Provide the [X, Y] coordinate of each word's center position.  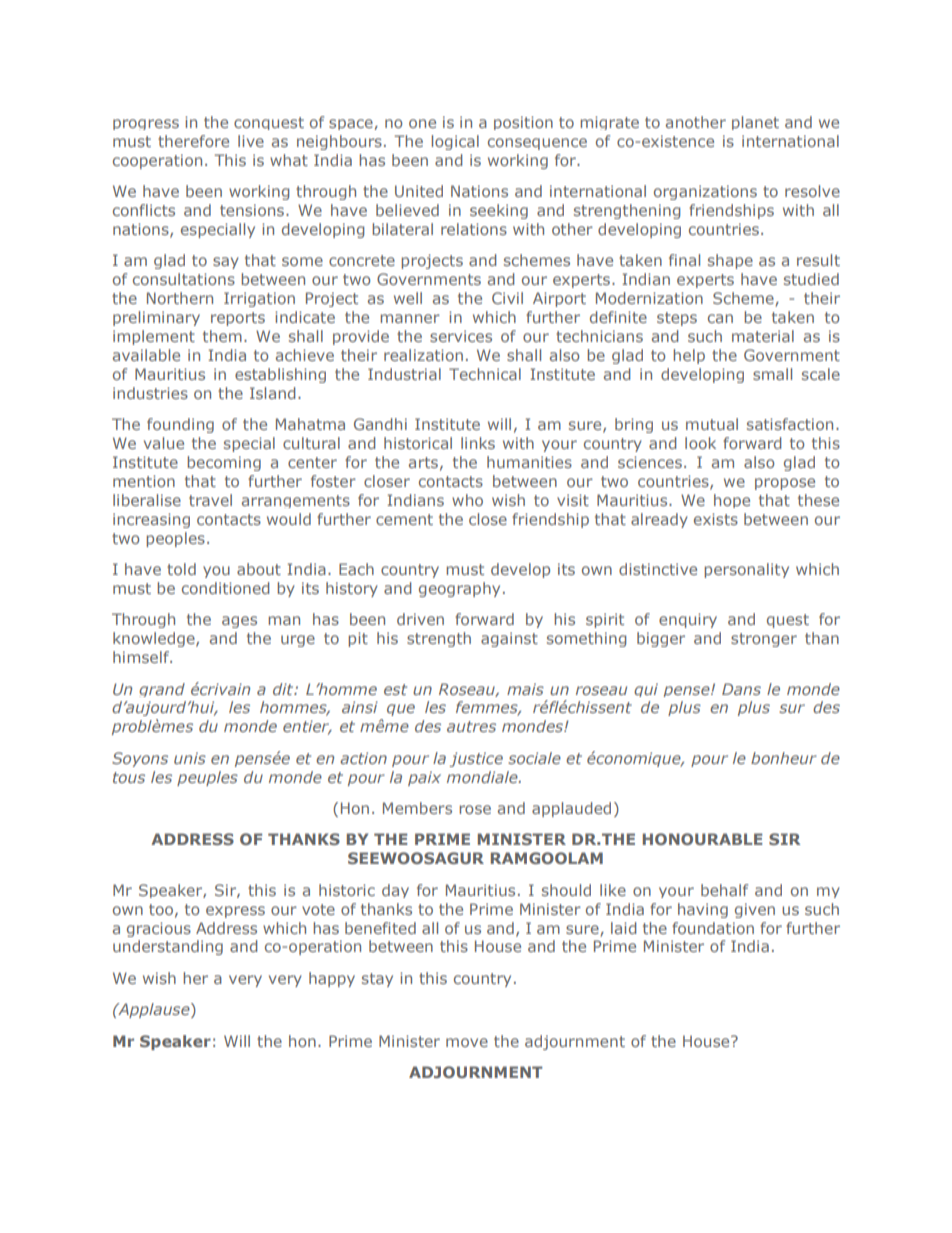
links [478, 443]
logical [455, 142]
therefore [193, 141]
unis [190, 758]
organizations [705, 192]
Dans [741, 689]
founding [180, 425]
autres [471, 726]
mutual [712, 424]
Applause [154, 1010]
